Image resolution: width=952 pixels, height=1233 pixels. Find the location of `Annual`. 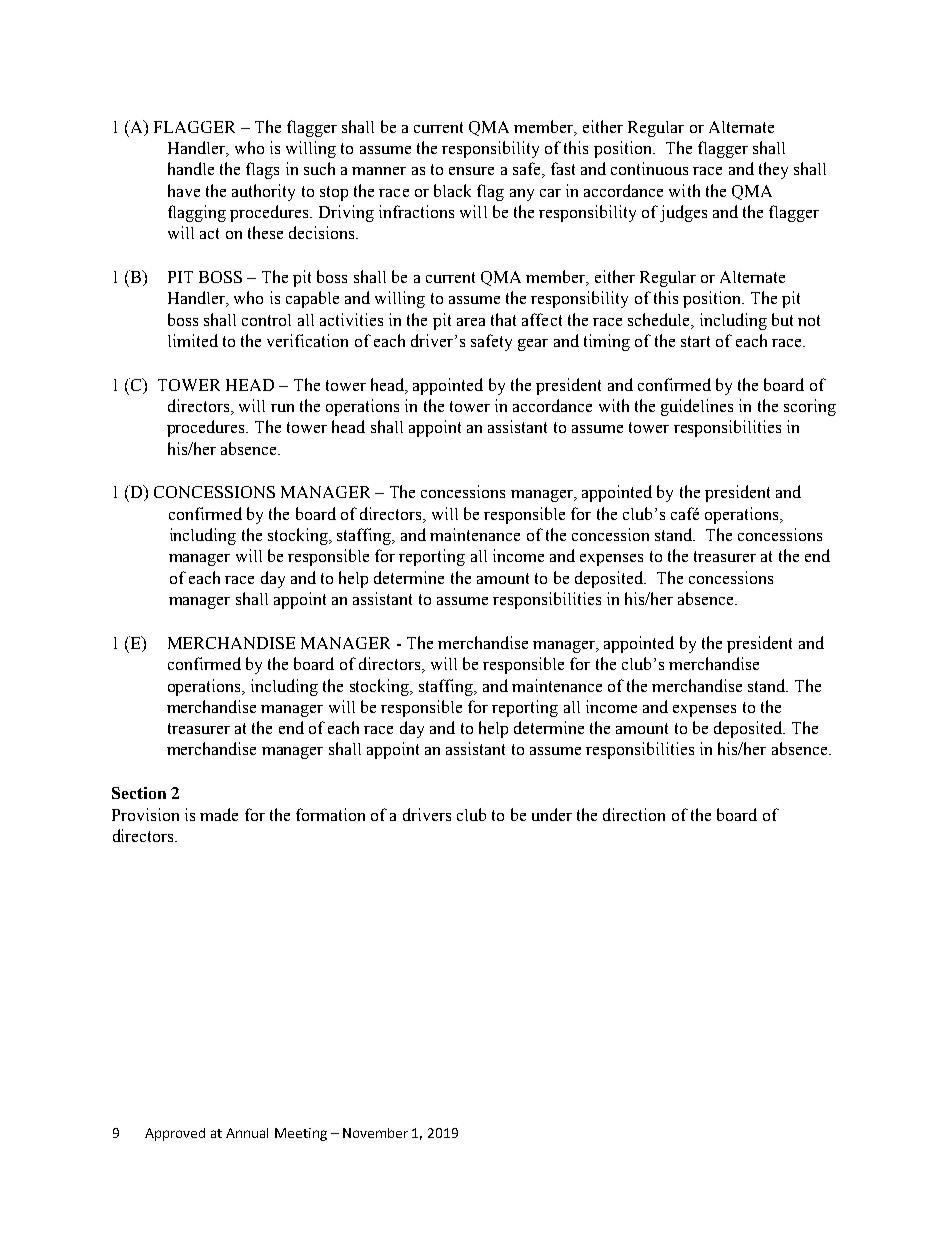

Annual is located at coordinates (247, 1133).
